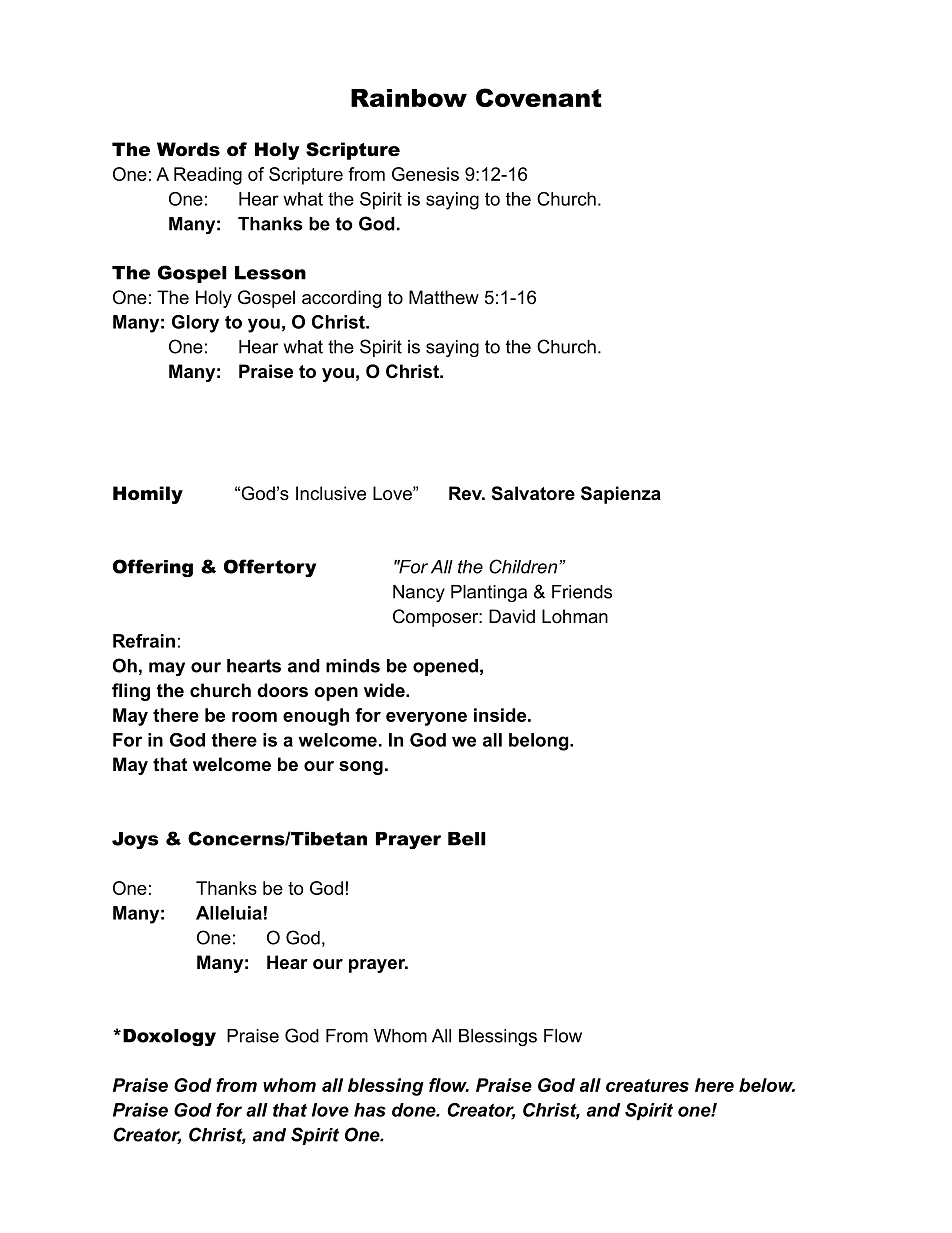 This screenshot has height=1233, width=952. What do you see at coordinates (419, 593) in the screenshot?
I see `Nancy` at bounding box center [419, 593].
